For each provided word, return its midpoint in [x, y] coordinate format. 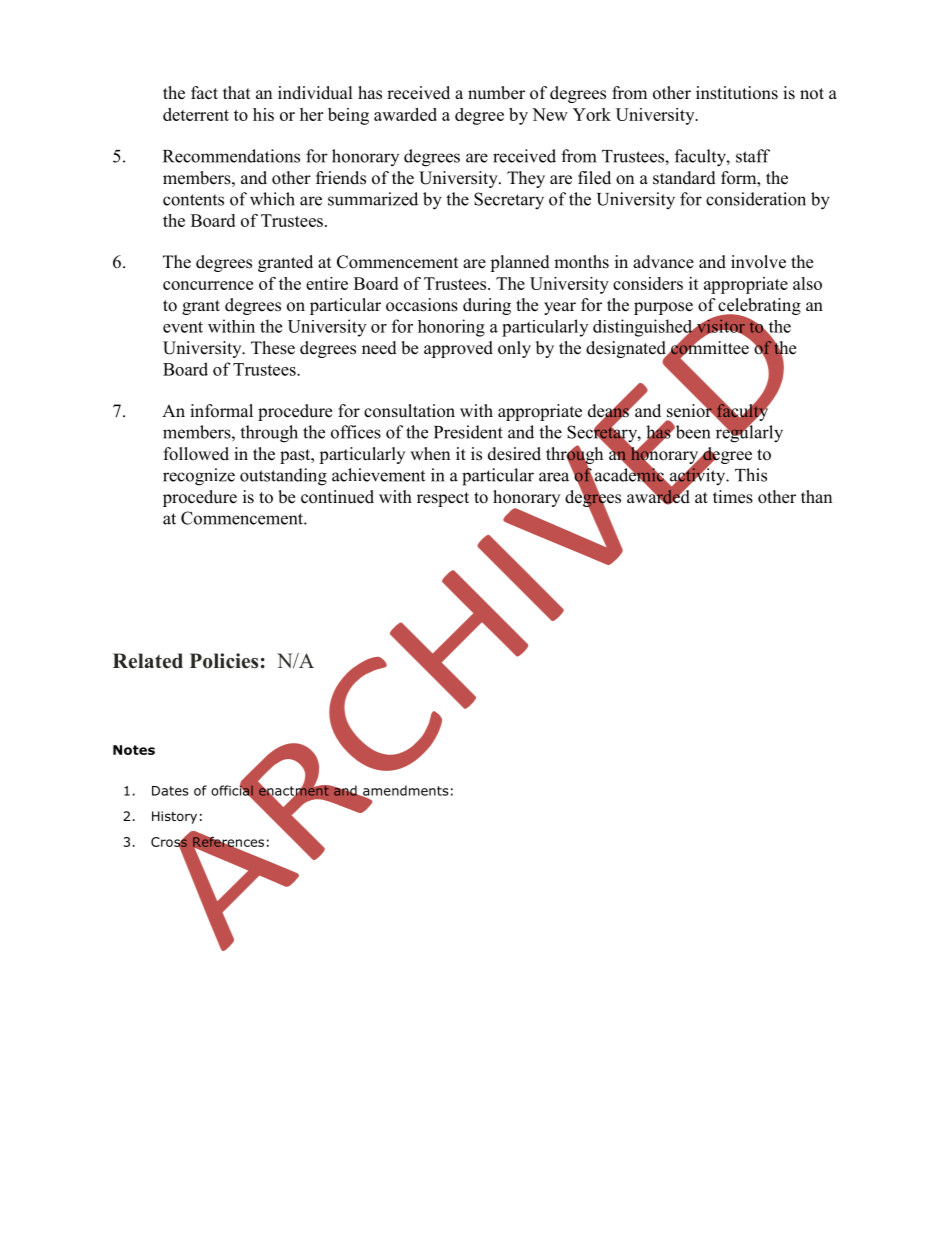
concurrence [208, 285]
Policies [224, 661]
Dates [170, 791]
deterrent [196, 114]
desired [514, 454]
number [496, 93]
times [733, 497]
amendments [405, 791]
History [174, 817]
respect [443, 499]
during [487, 306]
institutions [737, 93]
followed [196, 454]
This [751, 475]
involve [758, 262]
